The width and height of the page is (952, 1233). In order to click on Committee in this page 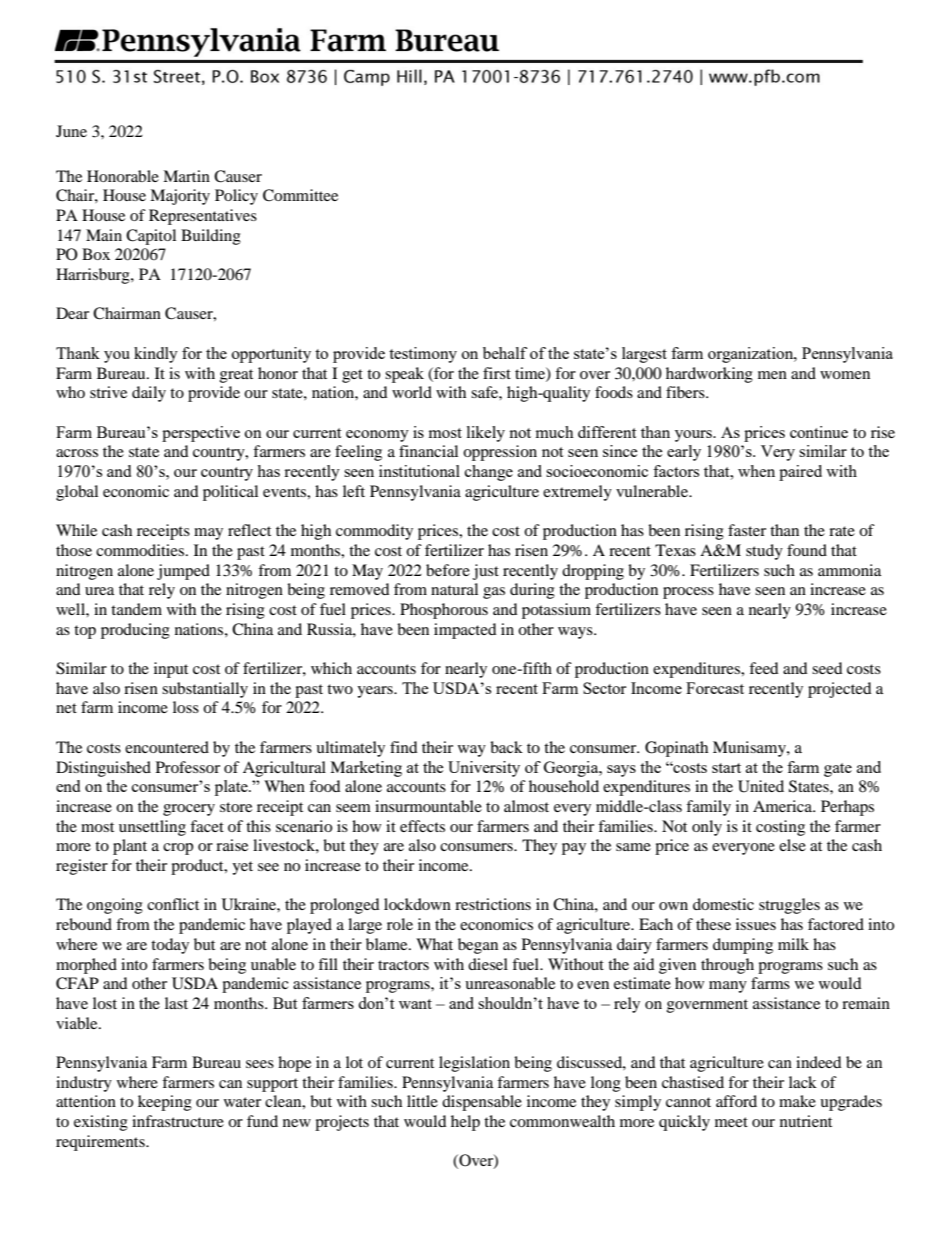, I will do `click(300, 195)`.
